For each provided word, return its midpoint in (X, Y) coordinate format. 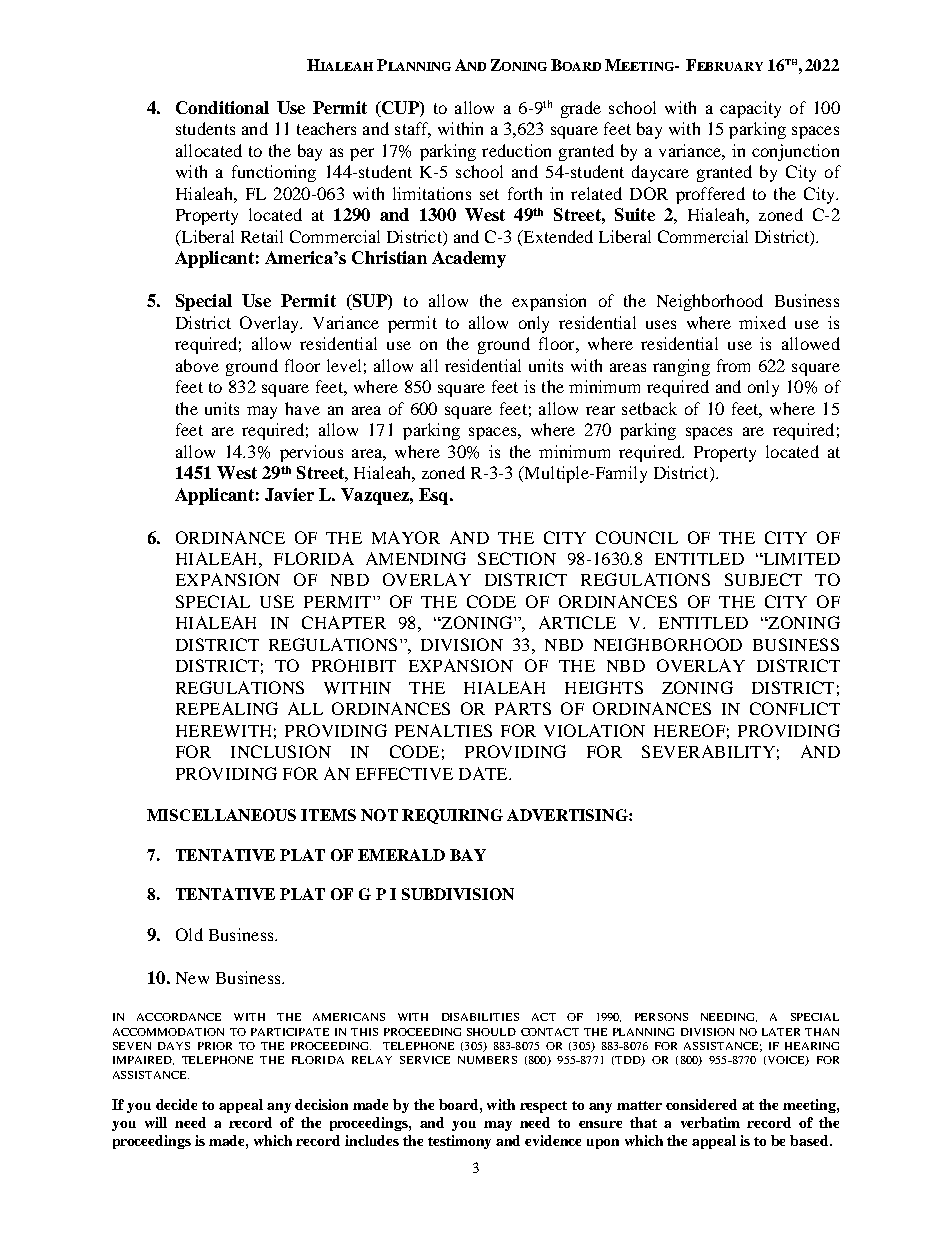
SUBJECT (763, 579)
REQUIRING (452, 816)
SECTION (517, 558)
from (733, 365)
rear (600, 410)
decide (176, 1104)
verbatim (710, 1122)
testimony (459, 1142)
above (197, 365)
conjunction (795, 152)
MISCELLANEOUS (221, 815)
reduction (516, 150)
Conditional (222, 107)
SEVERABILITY (708, 751)
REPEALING (227, 708)
